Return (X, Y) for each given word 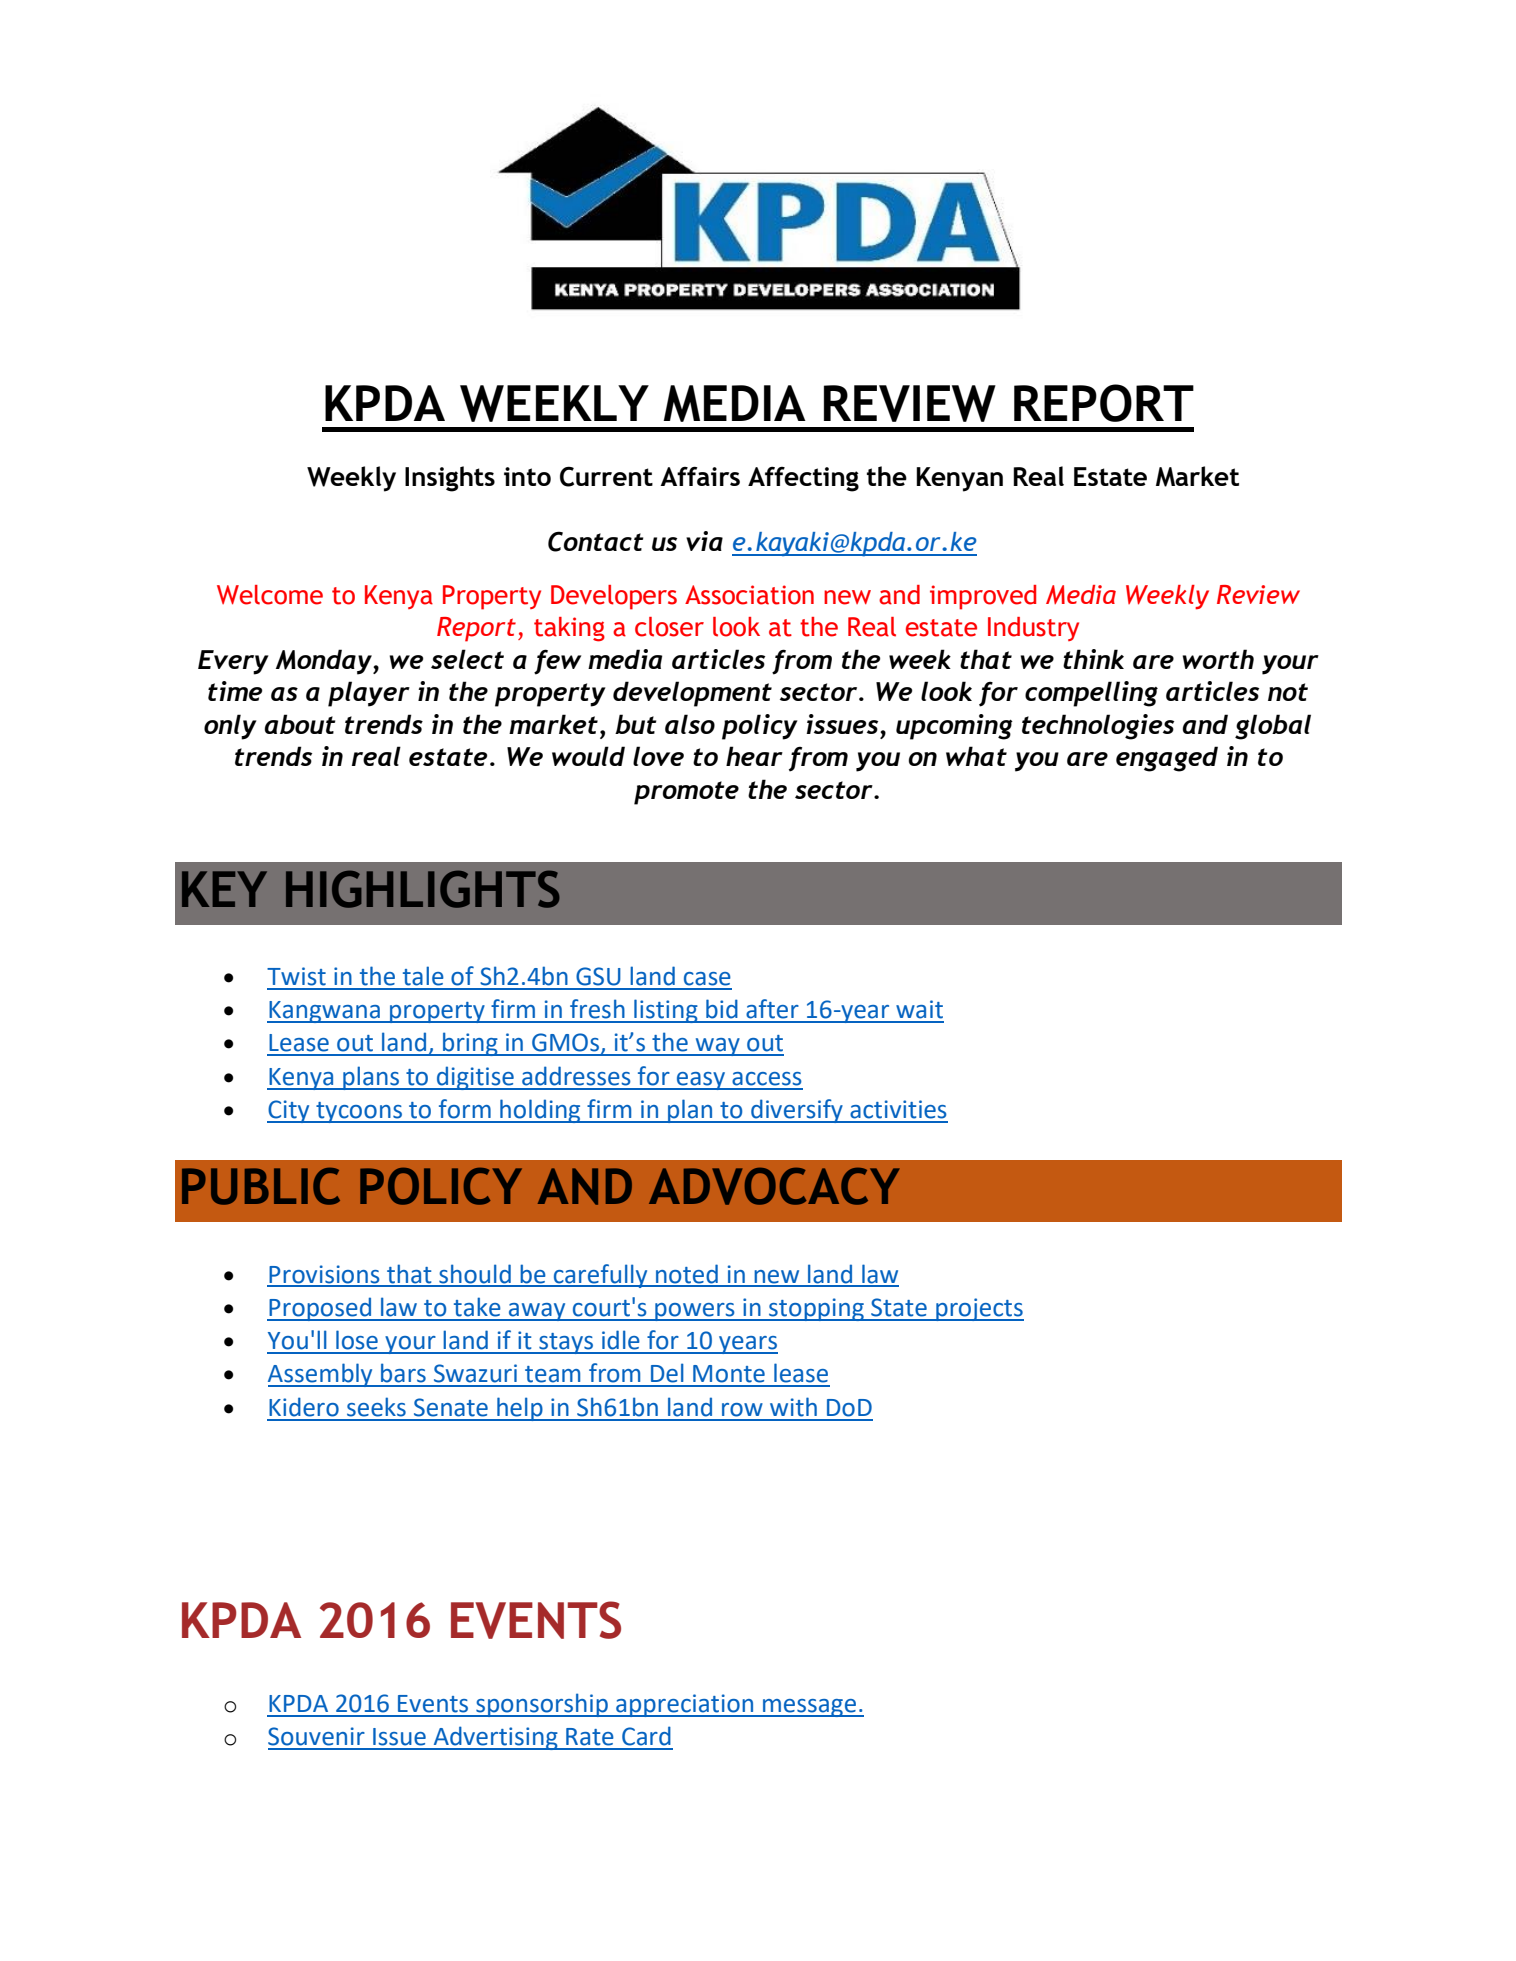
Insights (450, 479)
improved (983, 597)
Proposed (320, 1309)
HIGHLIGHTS (423, 889)
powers (695, 1312)
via (704, 541)
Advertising (495, 1738)
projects (979, 1309)
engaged (1167, 759)
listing (666, 1011)
